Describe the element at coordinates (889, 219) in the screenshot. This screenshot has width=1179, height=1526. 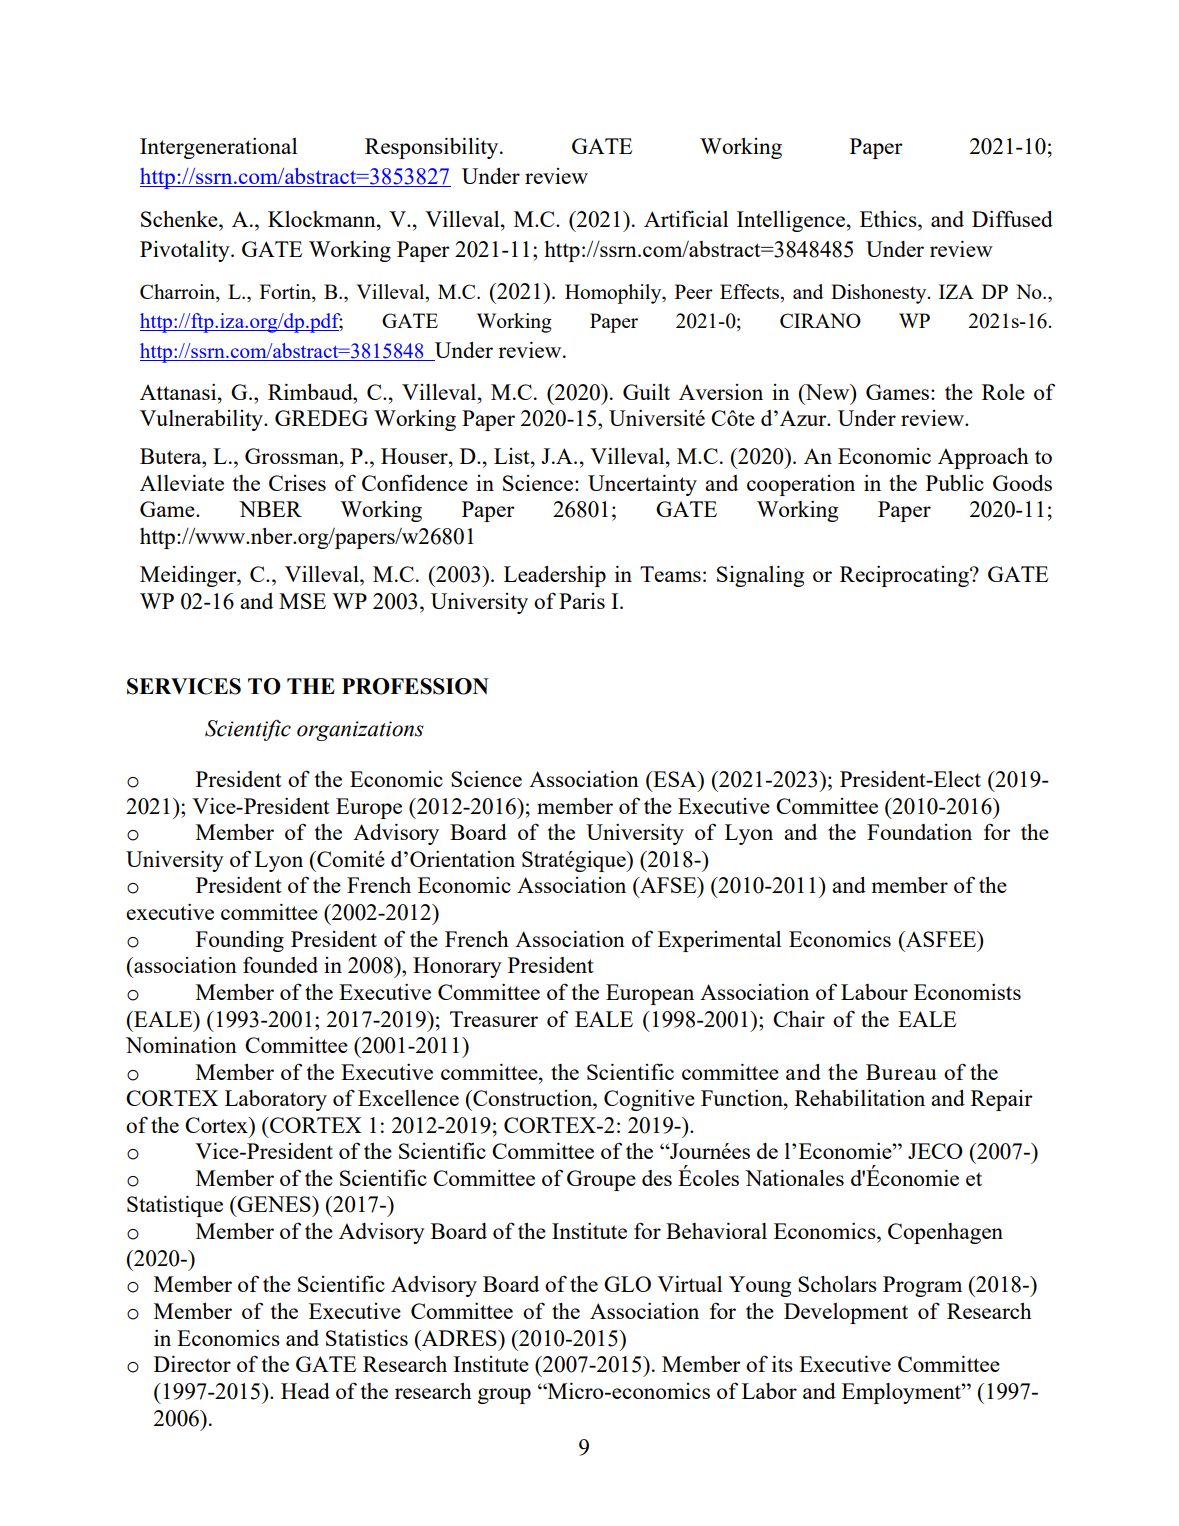
I see `Ethics` at that location.
